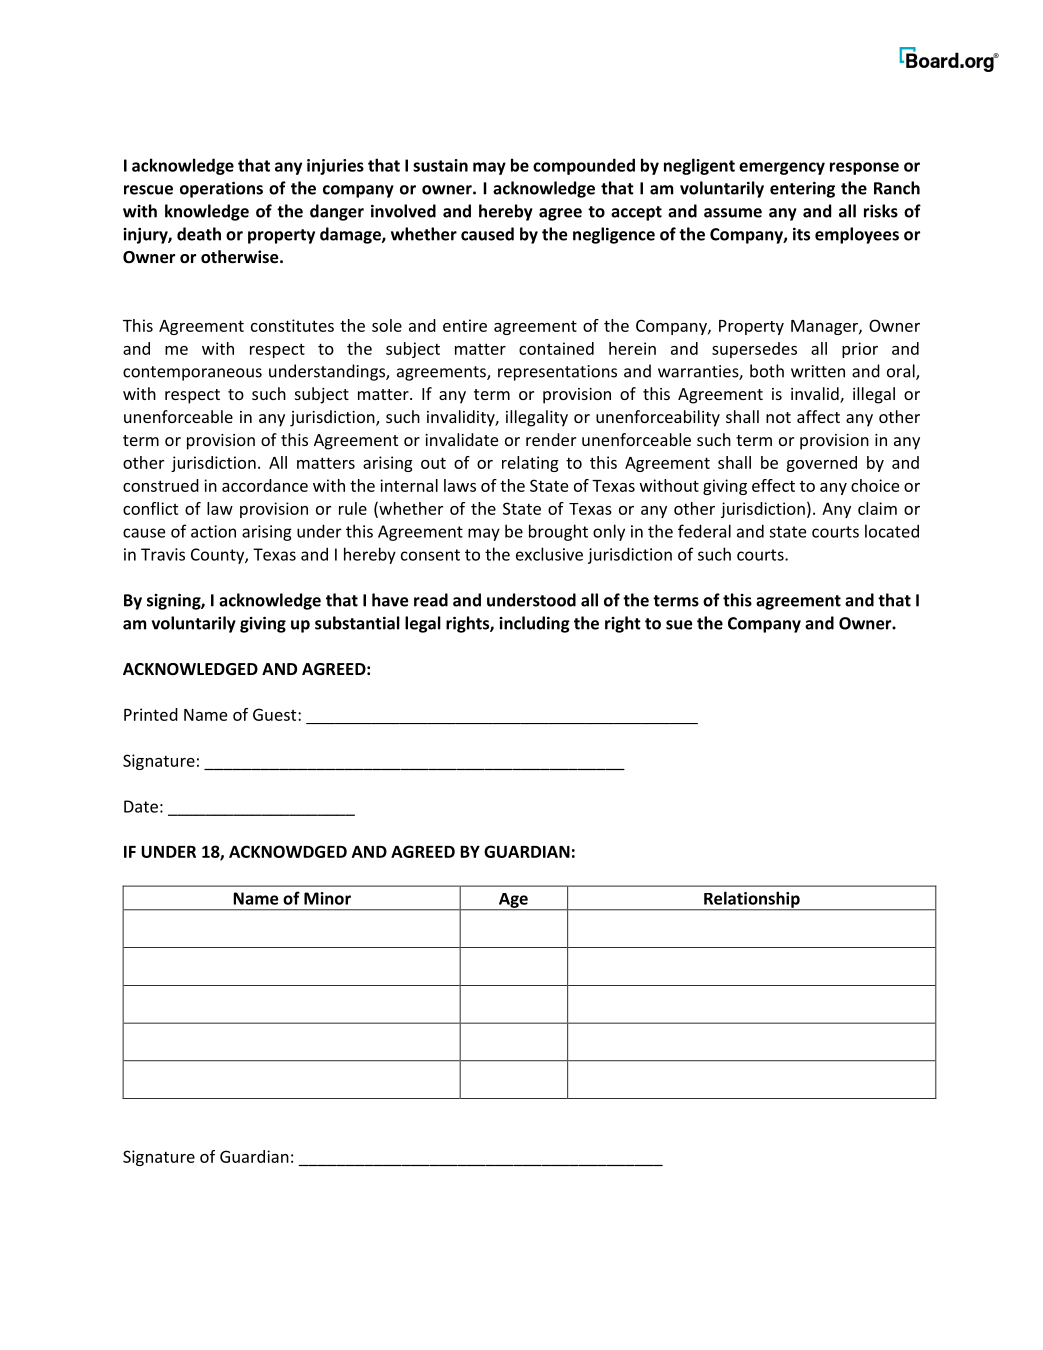 The width and height of the screenshot is (1043, 1350). What do you see at coordinates (535, 624) in the screenshot?
I see `including` at bounding box center [535, 624].
